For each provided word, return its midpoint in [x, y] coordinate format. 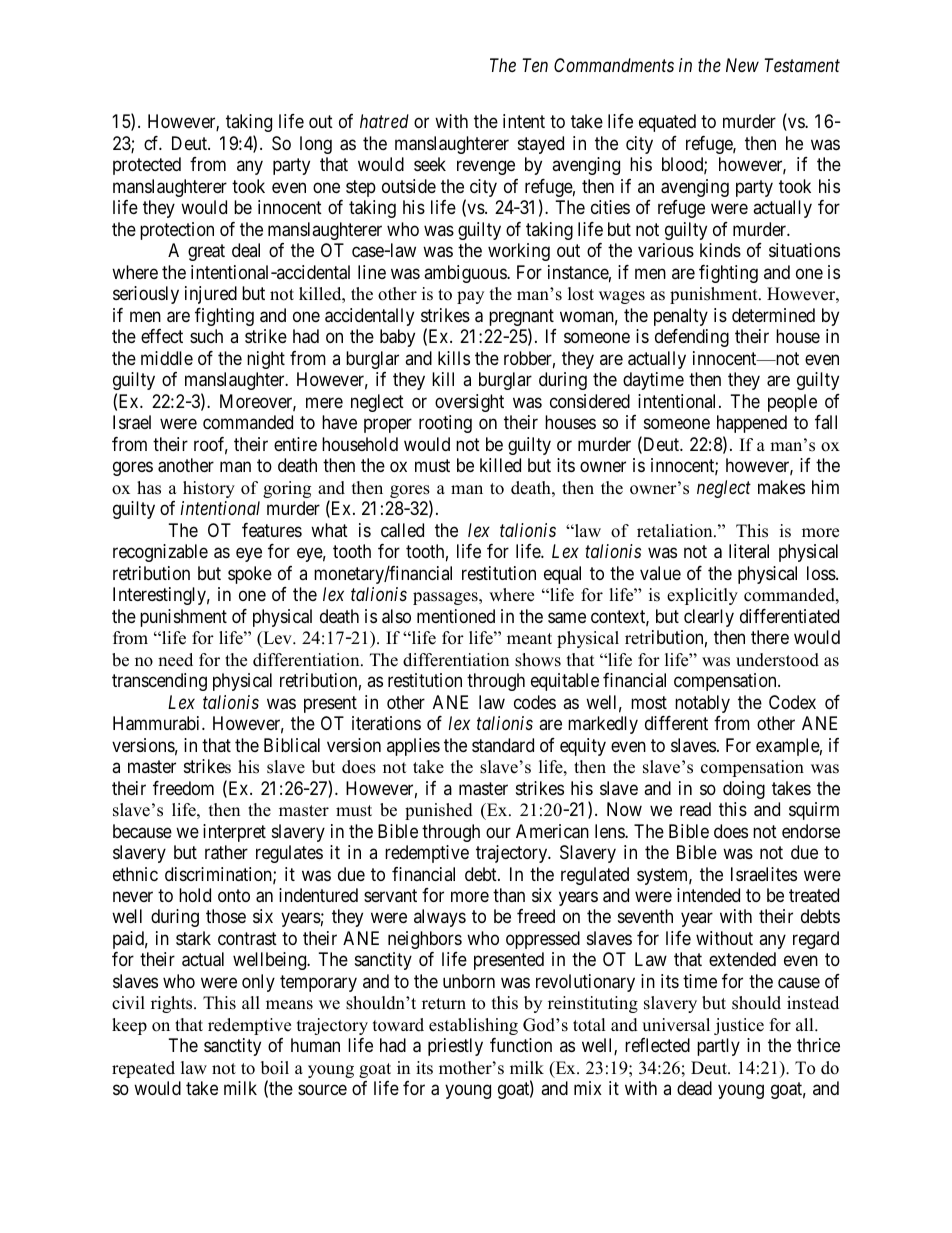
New [742, 65]
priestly [455, 1047]
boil [275, 1068]
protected [147, 166]
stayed [541, 145]
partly [718, 1047]
